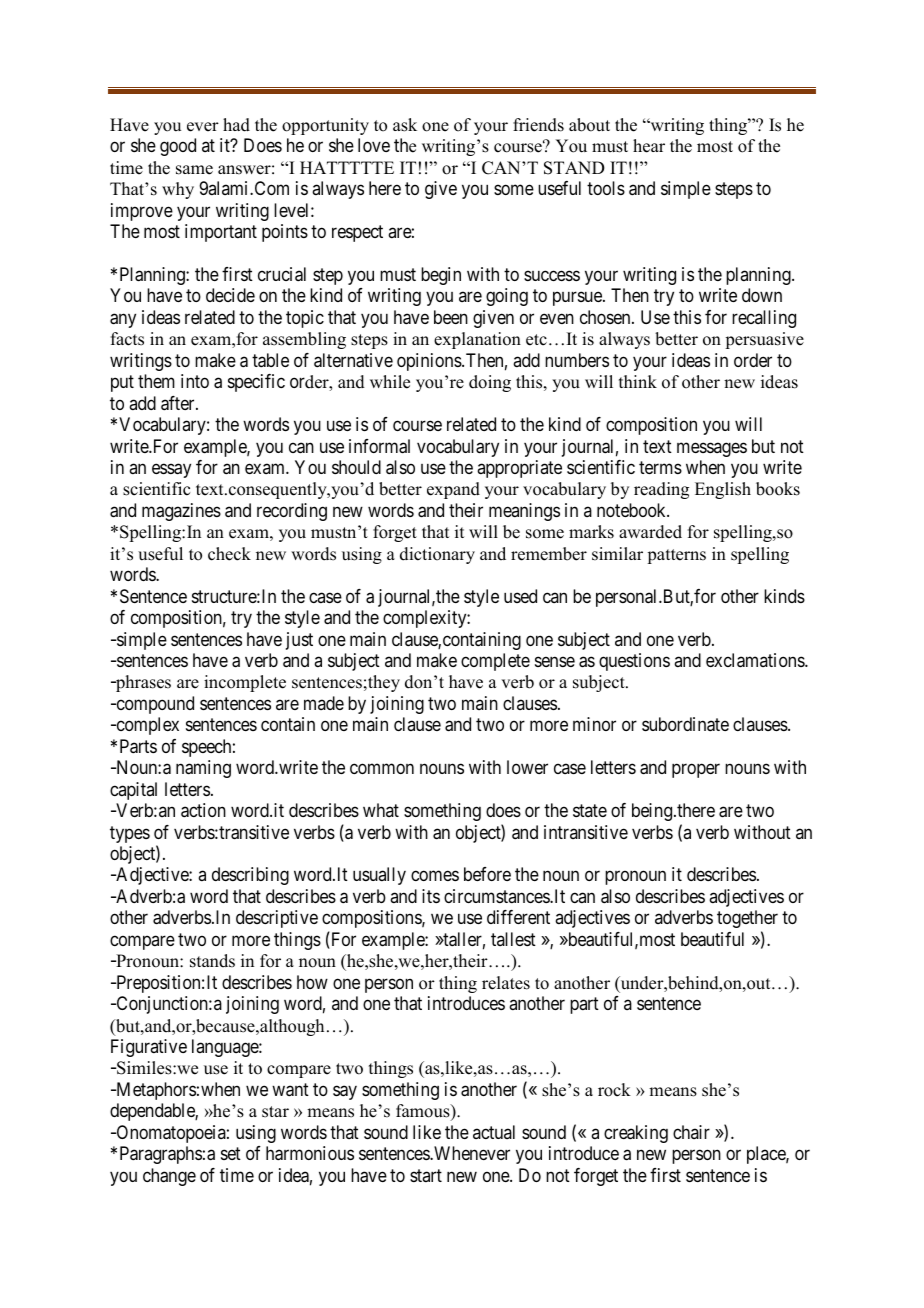  Describe the element at coordinates (437, 555) in the page. I see `dictionary` at that location.
